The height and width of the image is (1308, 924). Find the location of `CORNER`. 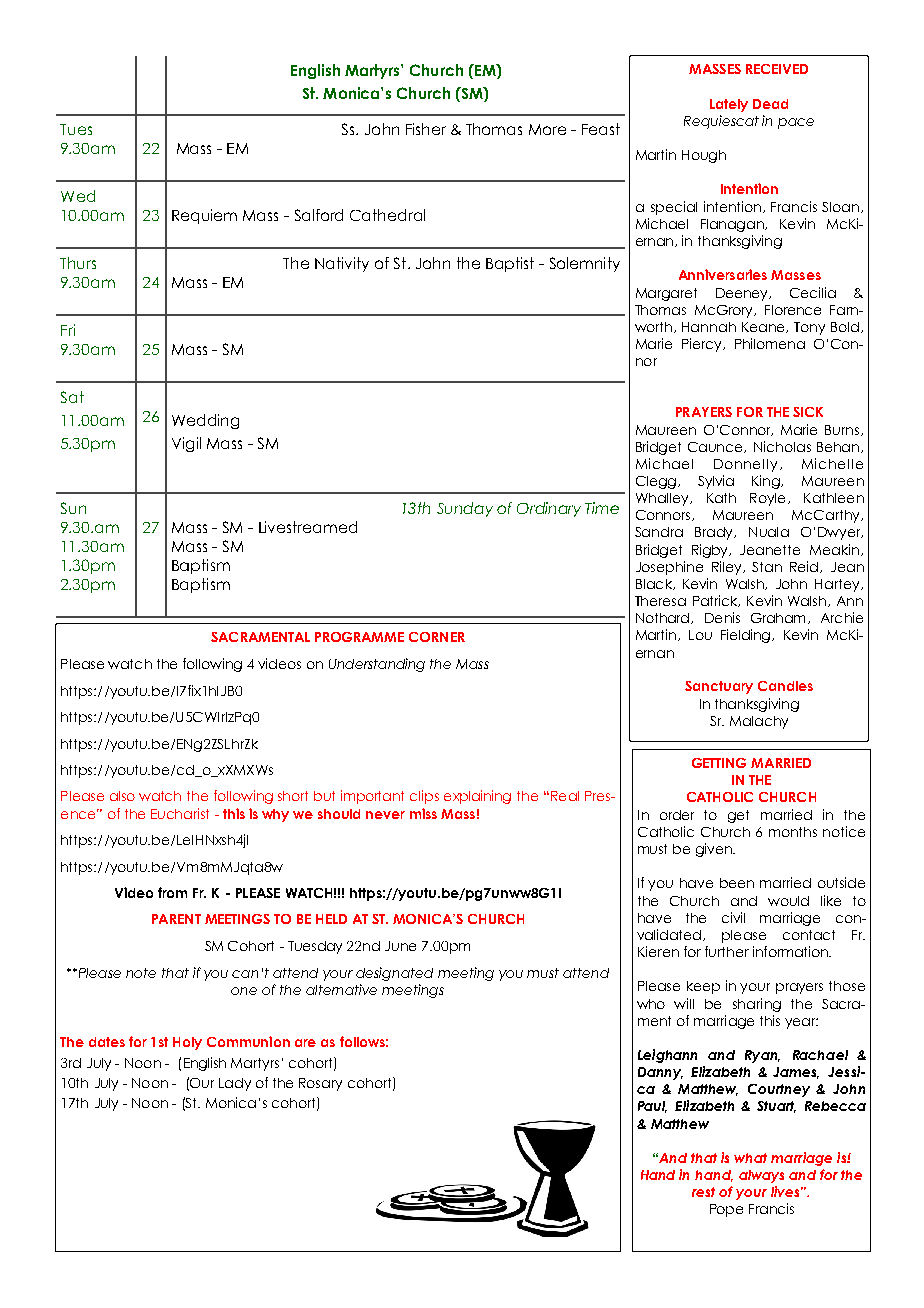

CORNER is located at coordinates (437, 637).
